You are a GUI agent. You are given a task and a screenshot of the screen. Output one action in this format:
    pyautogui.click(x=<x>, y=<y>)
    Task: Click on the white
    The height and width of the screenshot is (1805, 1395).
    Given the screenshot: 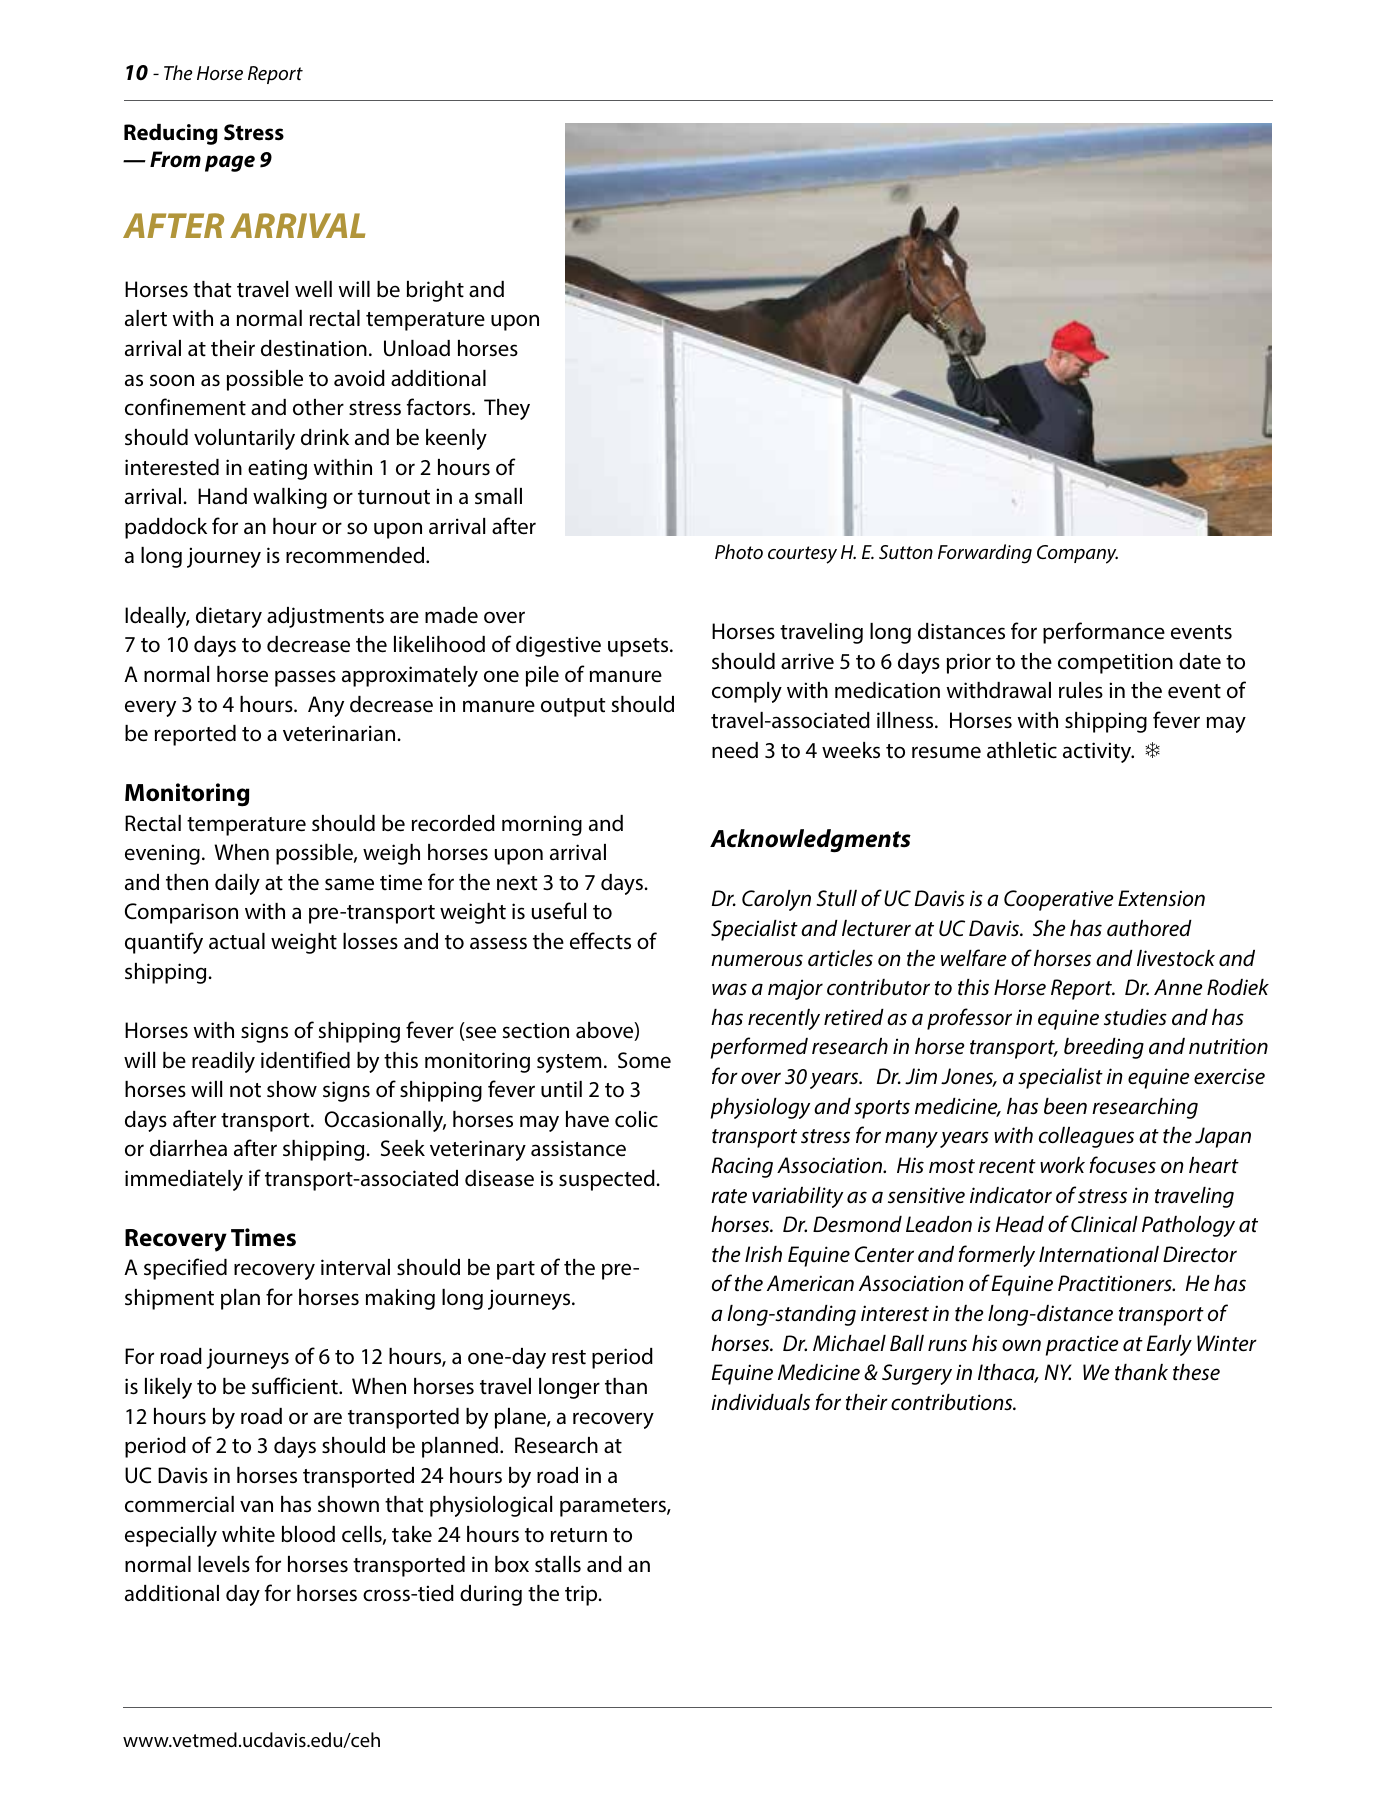 What is the action you would take?
    pyautogui.click(x=248, y=1534)
